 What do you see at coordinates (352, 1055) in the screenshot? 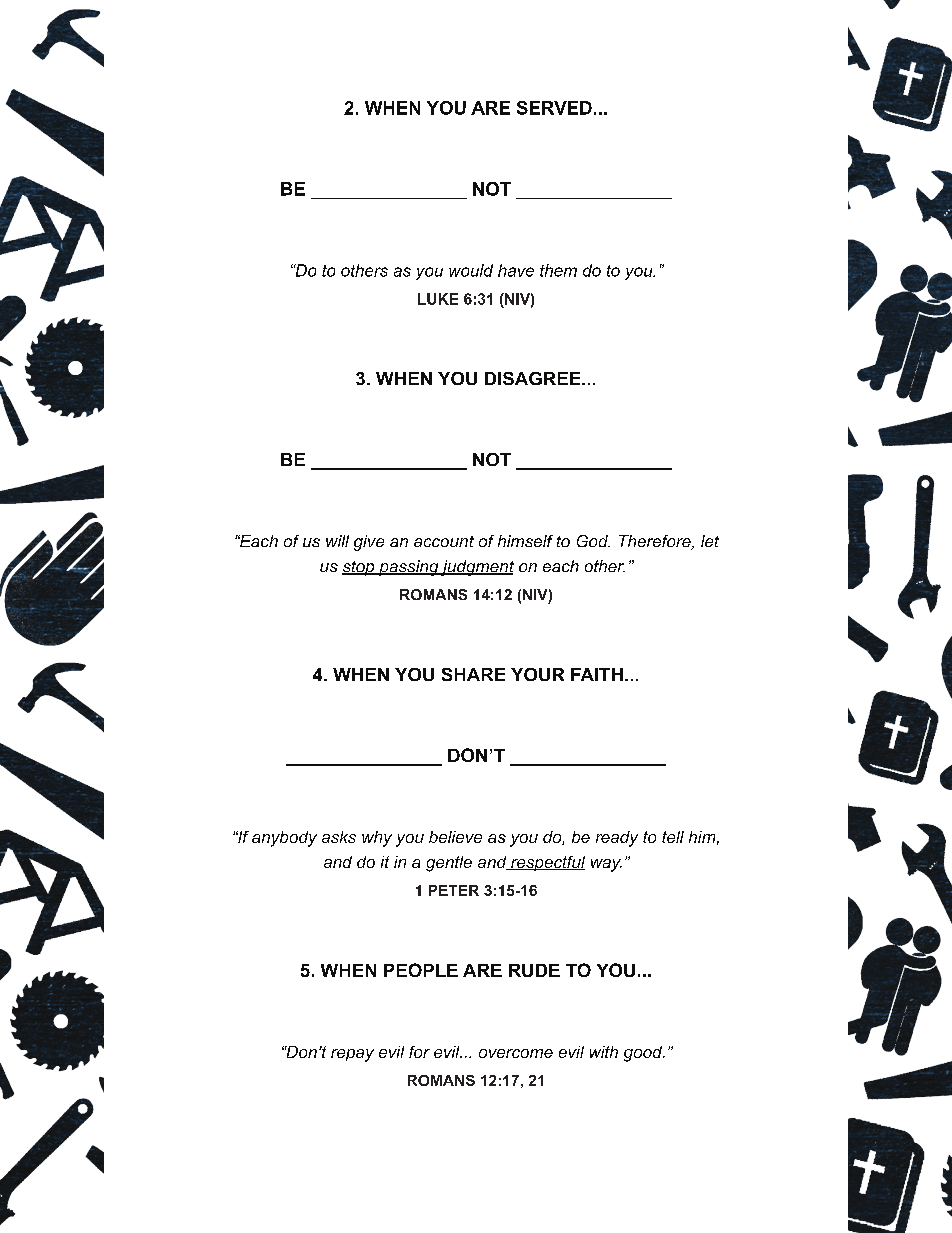
I see `repay` at bounding box center [352, 1055].
